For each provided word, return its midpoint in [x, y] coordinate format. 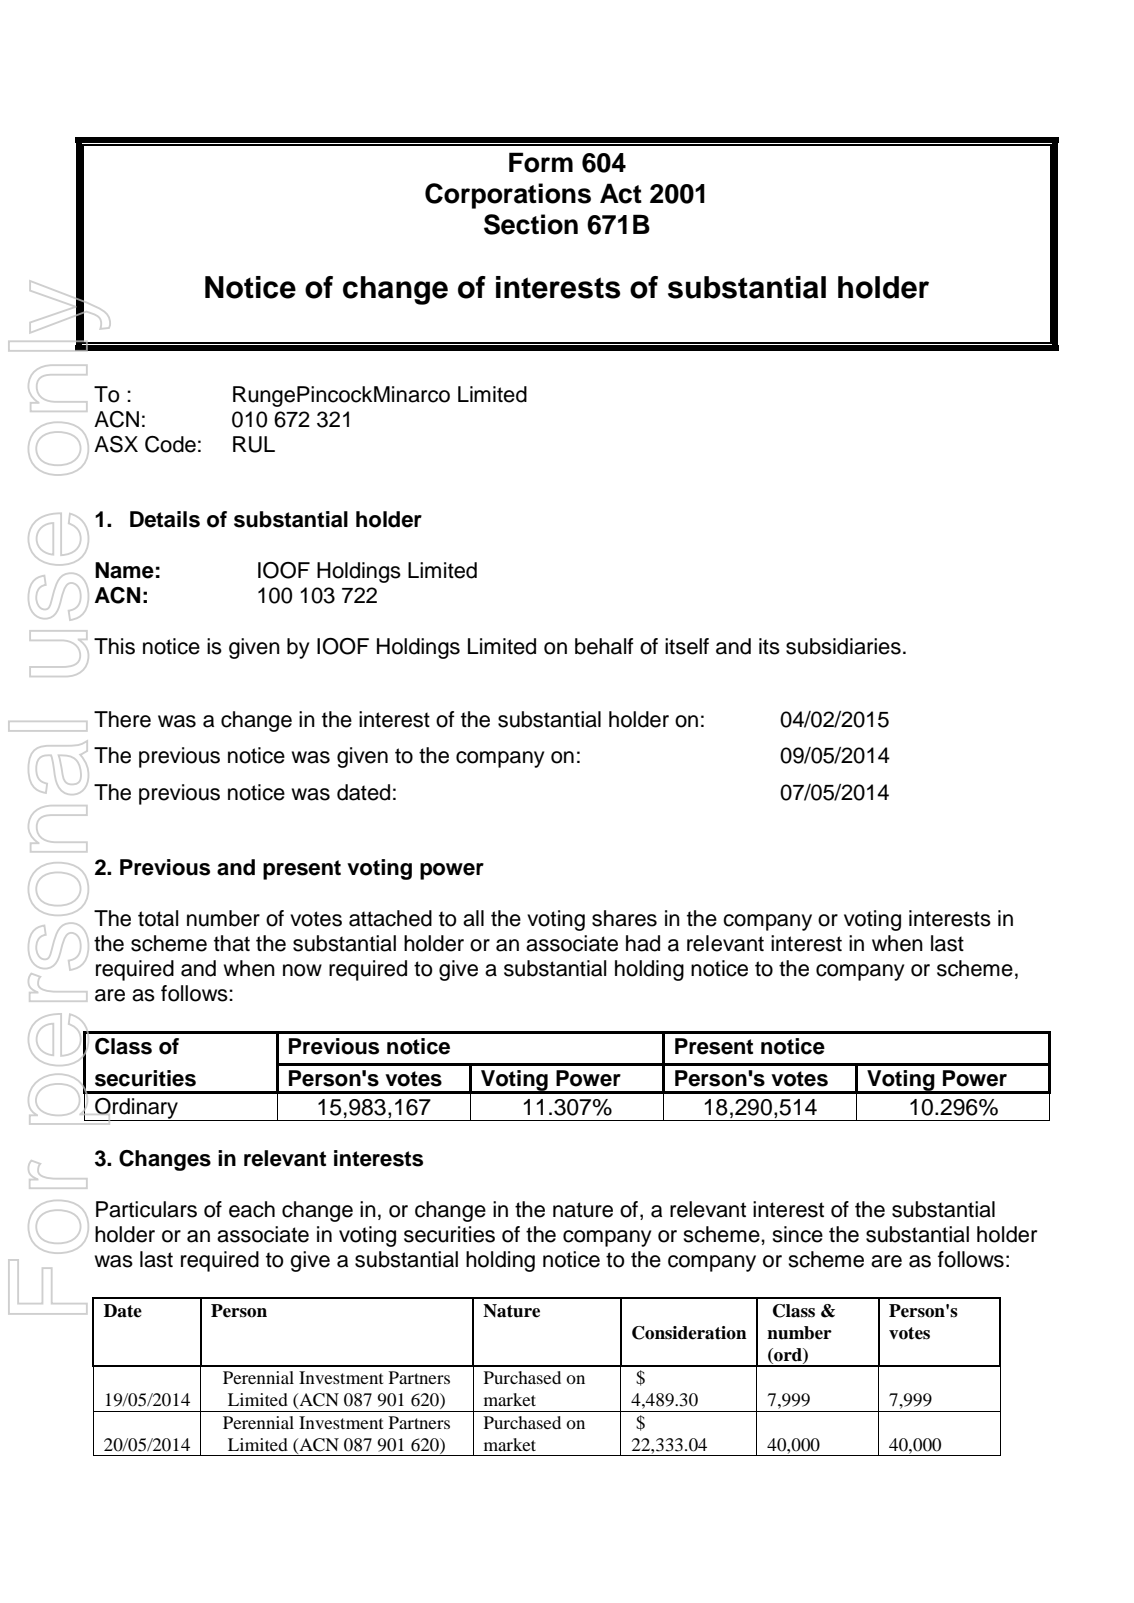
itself [687, 646]
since [797, 1234]
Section [531, 224]
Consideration [689, 1333]
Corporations [508, 196]
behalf [604, 646]
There [122, 719]
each [252, 1209]
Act [621, 193]
